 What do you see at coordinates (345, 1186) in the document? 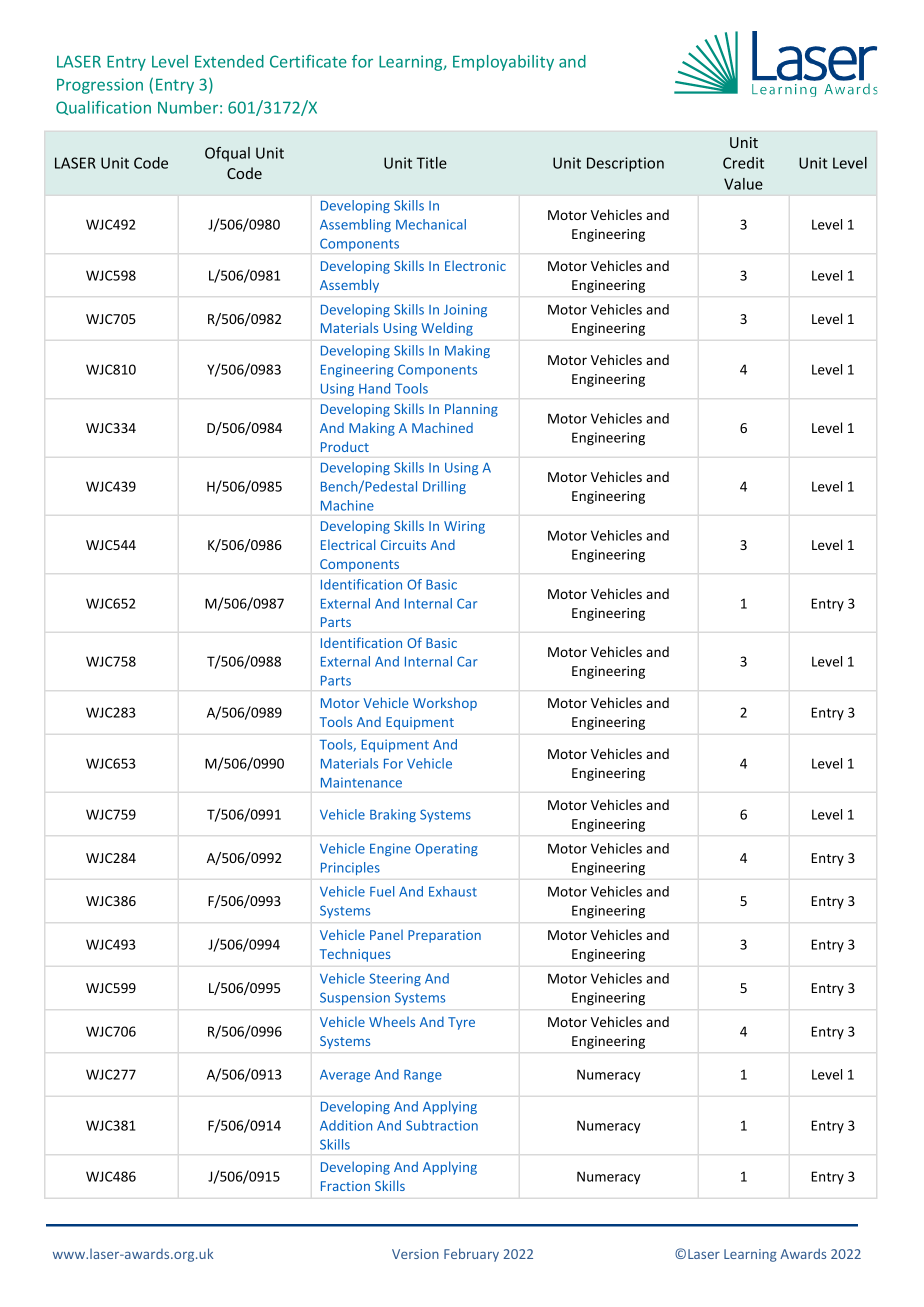
I see `Fraction` at bounding box center [345, 1186].
